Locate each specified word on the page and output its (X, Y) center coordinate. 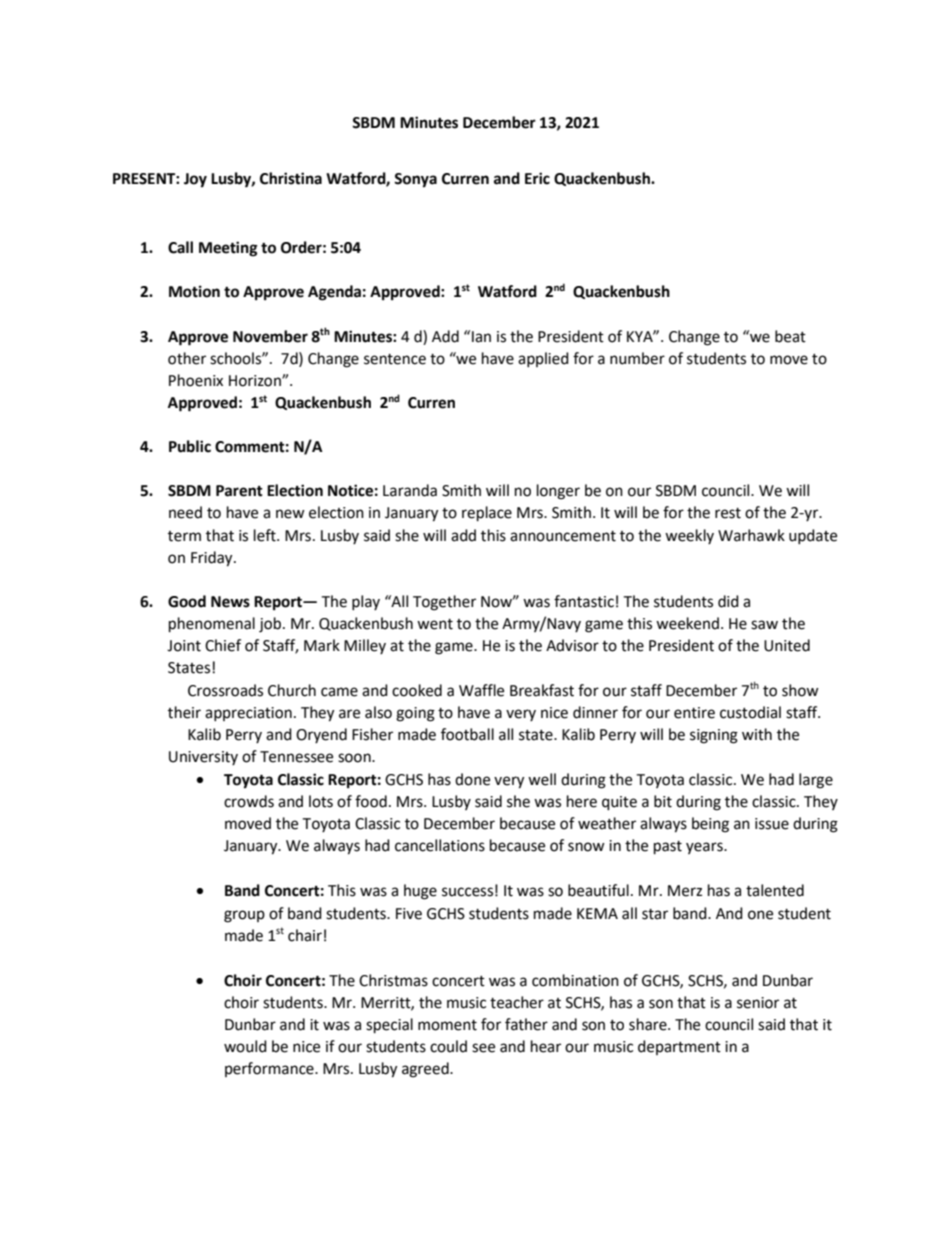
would (245, 1046)
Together (444, 603)
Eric (537, 178)
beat (790, 336)
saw (764, 625)
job (271, 625)
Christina (291, 178)
